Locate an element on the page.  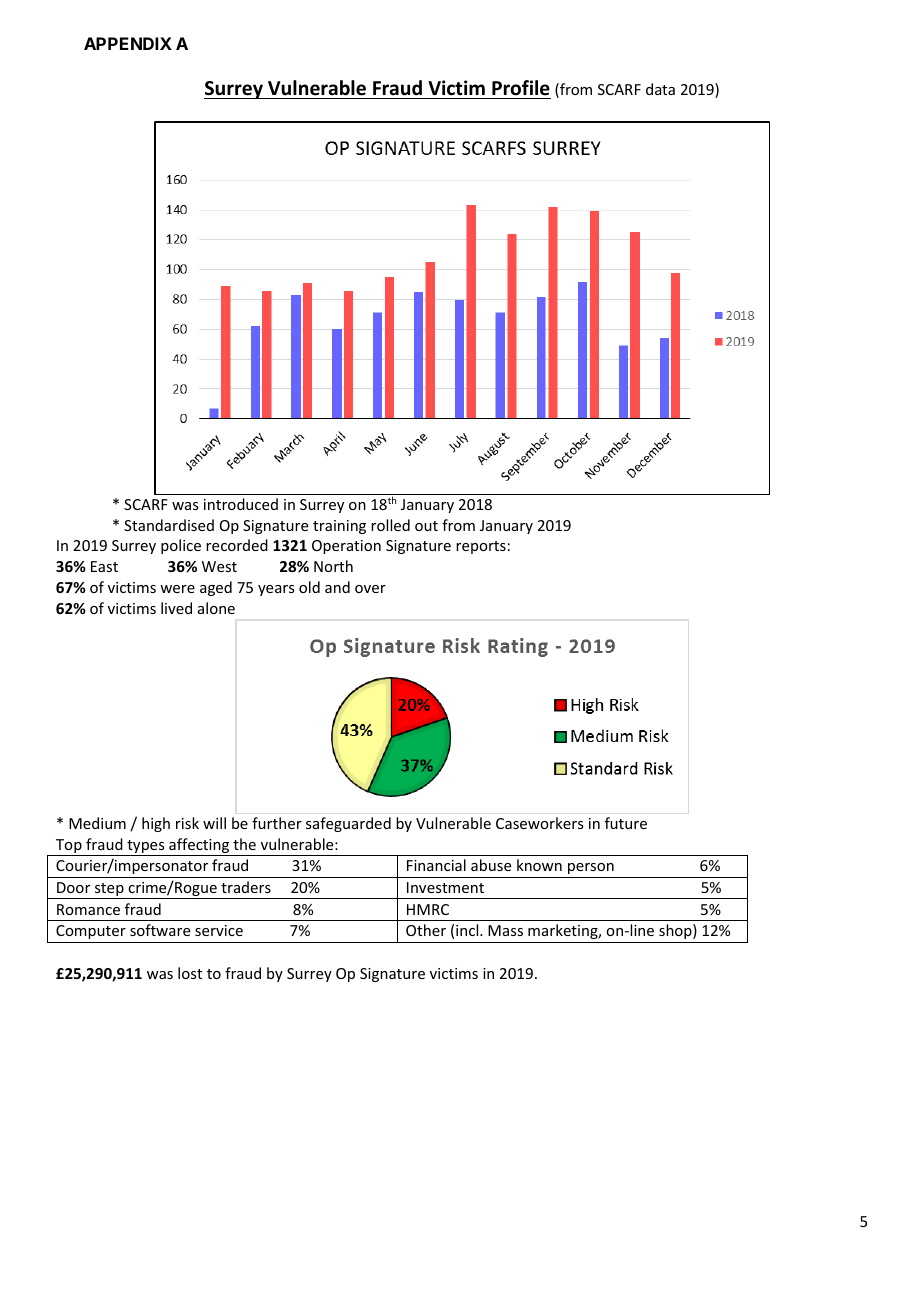
safeguarded is located at coordinates (348, 824).
